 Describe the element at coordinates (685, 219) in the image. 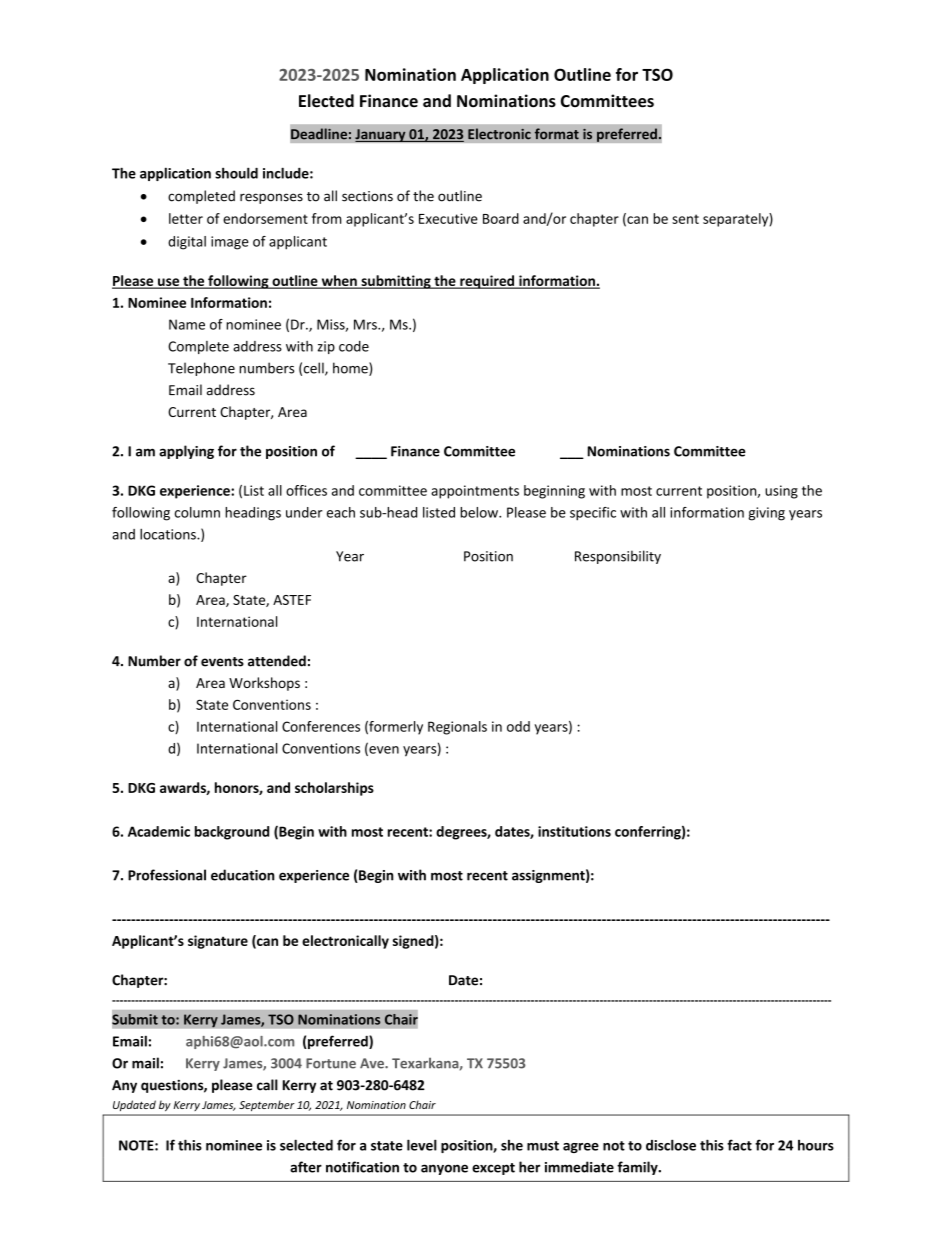

I see `sent` at that location.
